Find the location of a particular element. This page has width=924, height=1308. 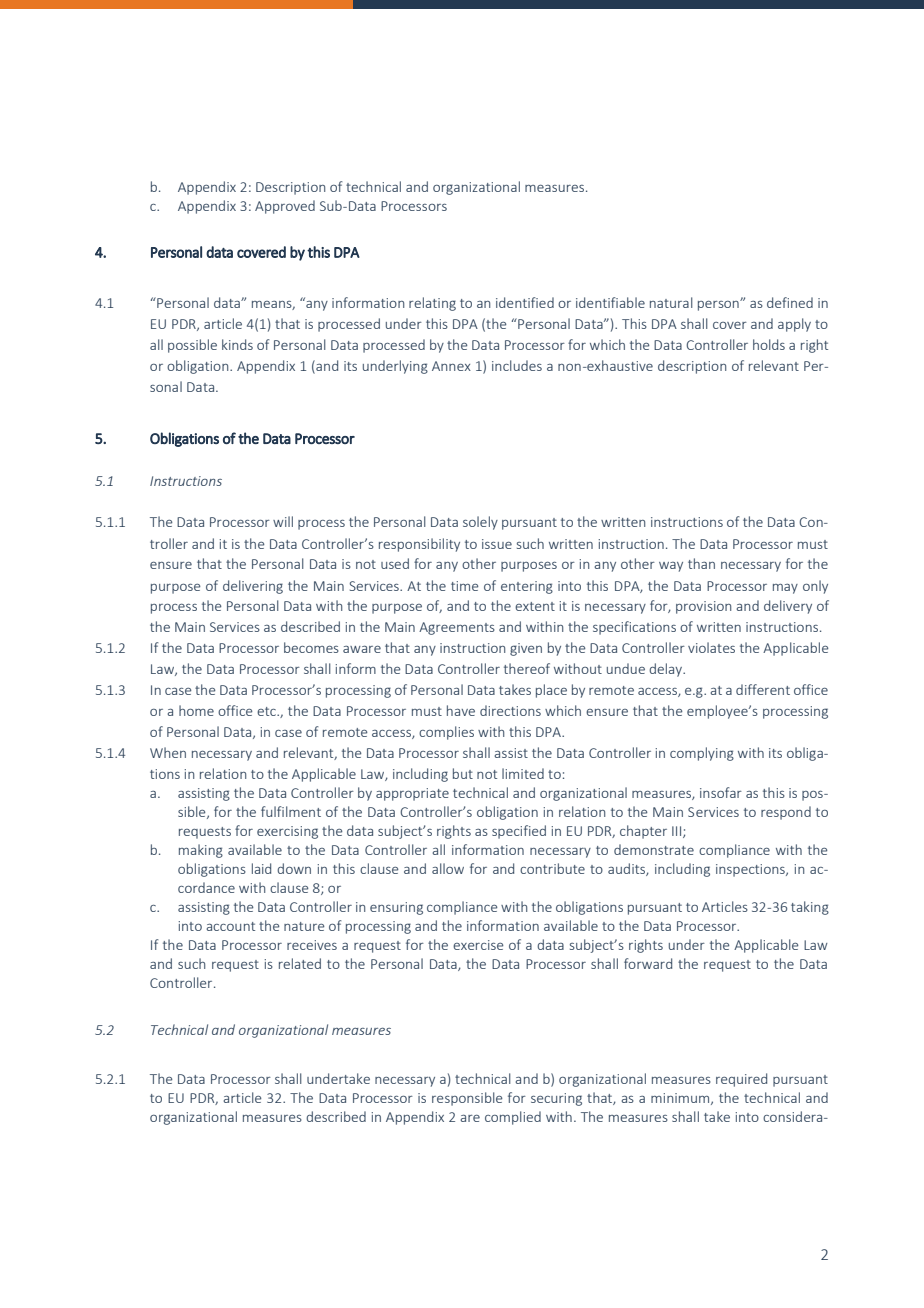

solely is located at coordinates (480, 523).
